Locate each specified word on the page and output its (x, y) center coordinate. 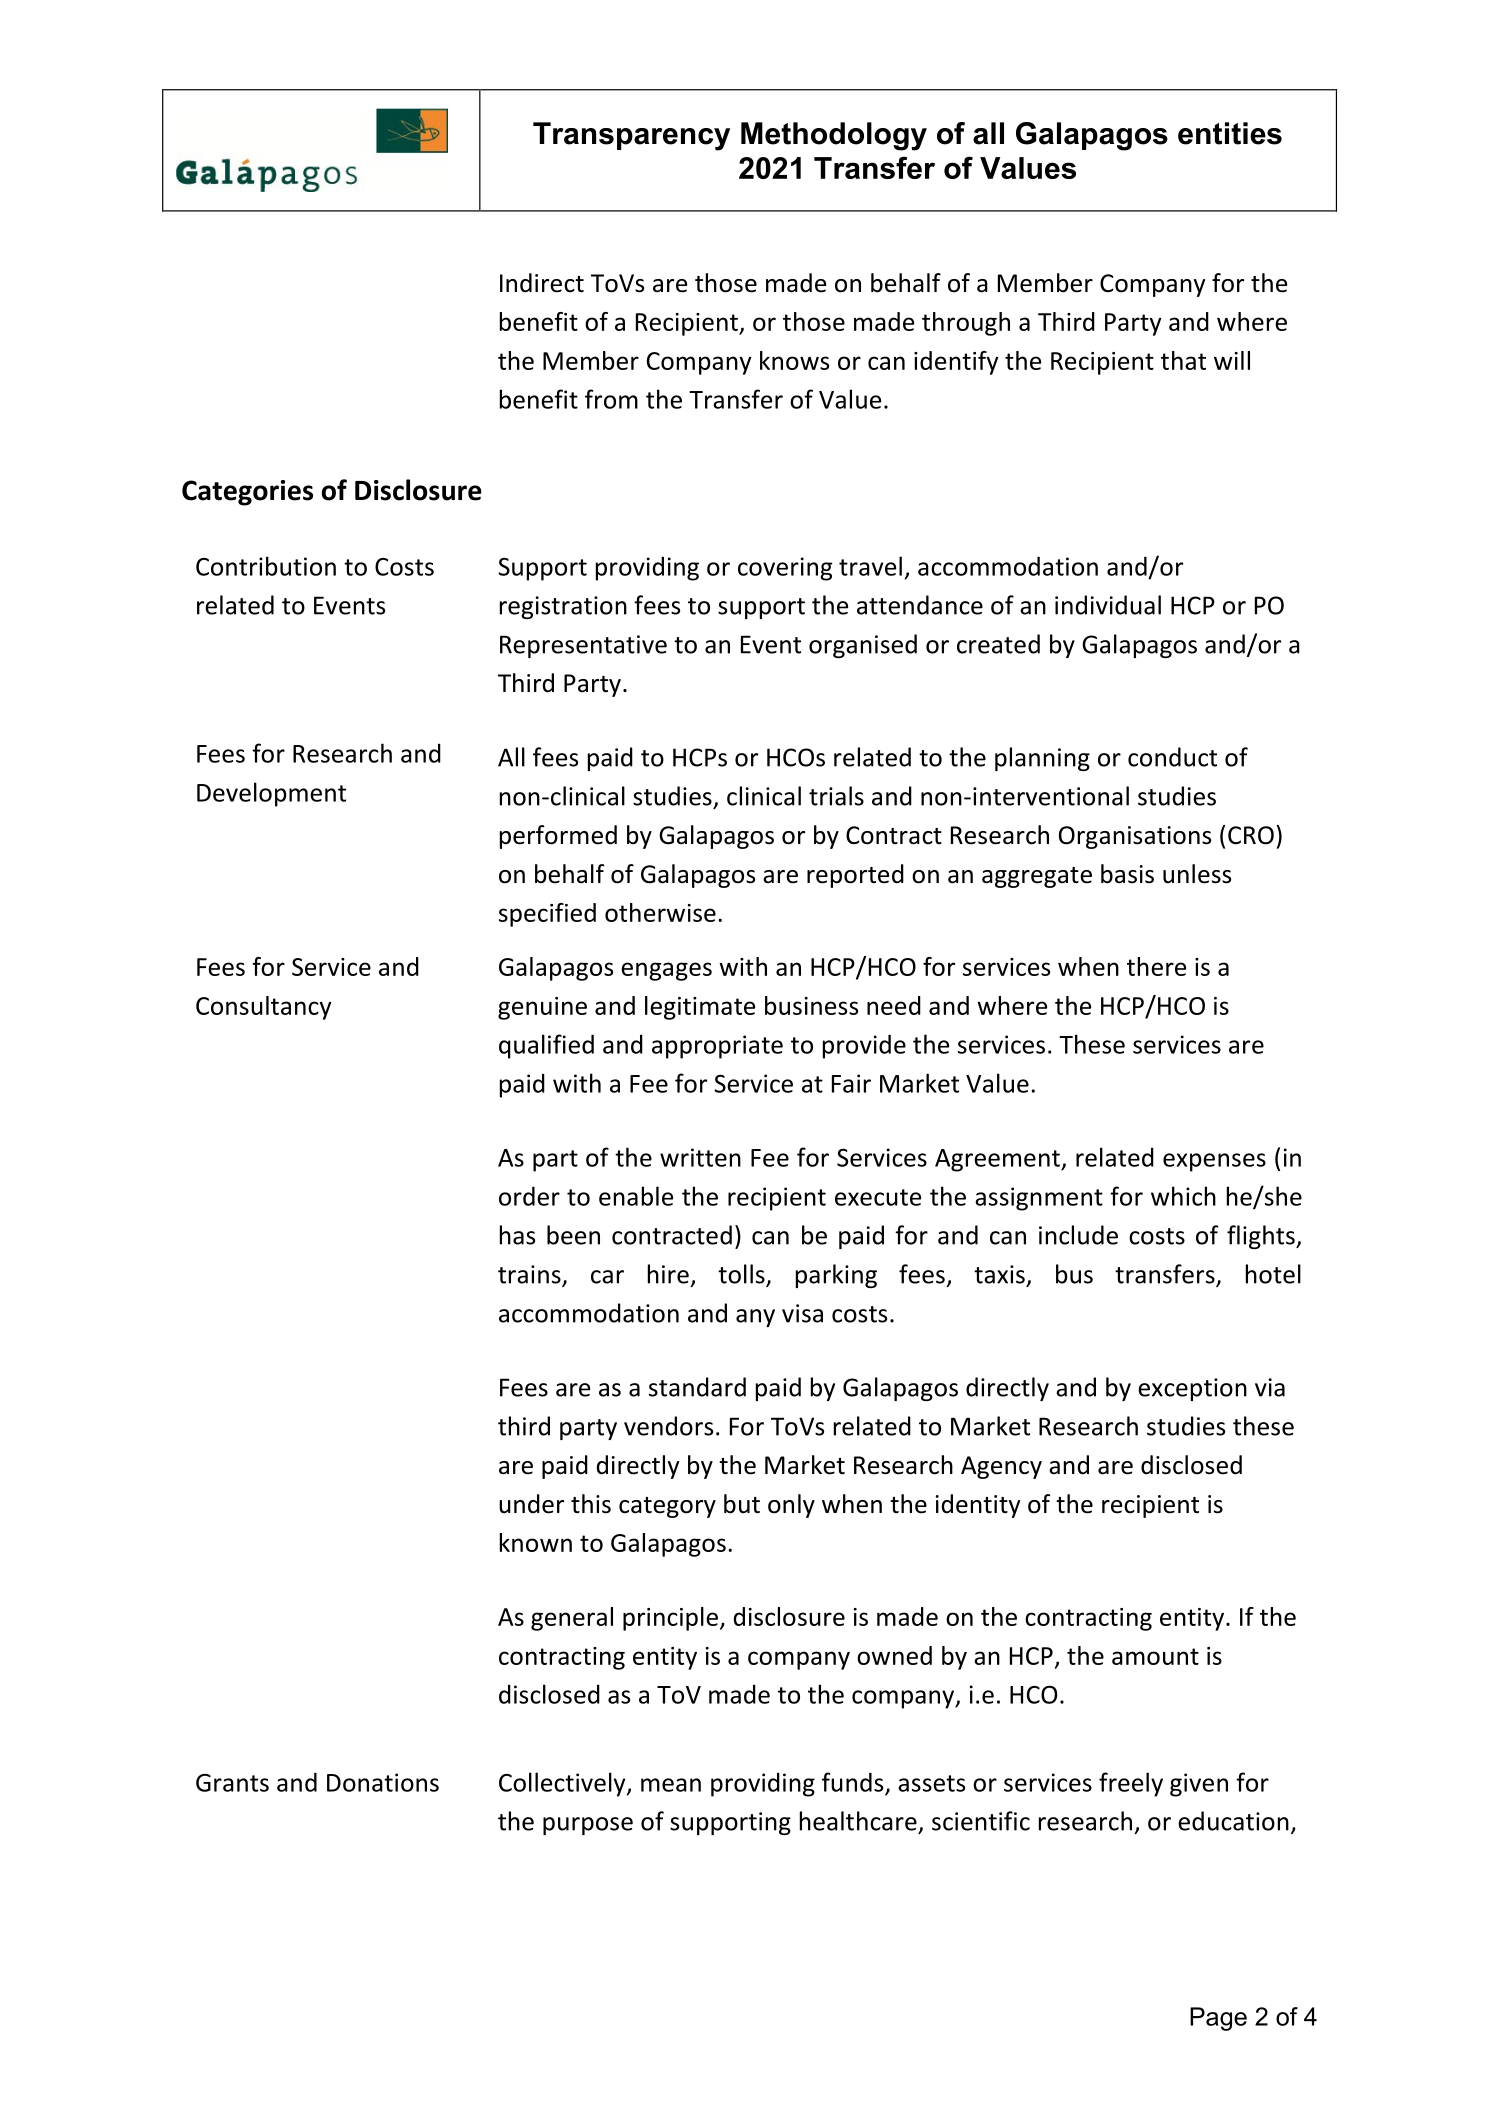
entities (1230, 133)
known (536, 1542)
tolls (742, 1275)
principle (670, 1619)
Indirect (542, 283)
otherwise (660, 912)
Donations (383, 1782)
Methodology (834, 136)
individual (1108, 605)
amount (1155, 1656)
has (517, 1235)
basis (1127, 874)
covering (785, 569)
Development (271, 794)
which (1183, 1196)
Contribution (266, 566)
